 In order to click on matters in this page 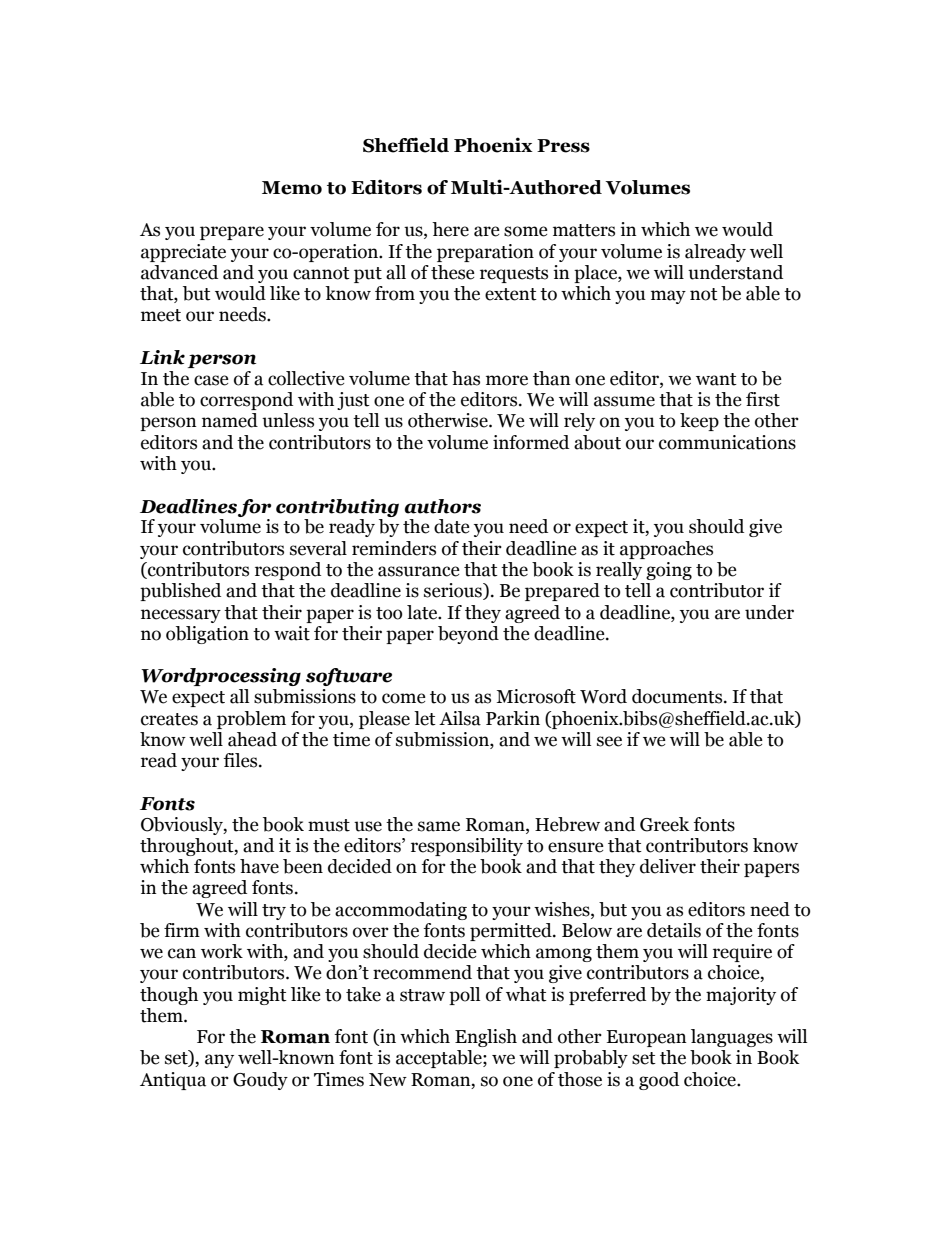, I will do `click(584, 230)`.
